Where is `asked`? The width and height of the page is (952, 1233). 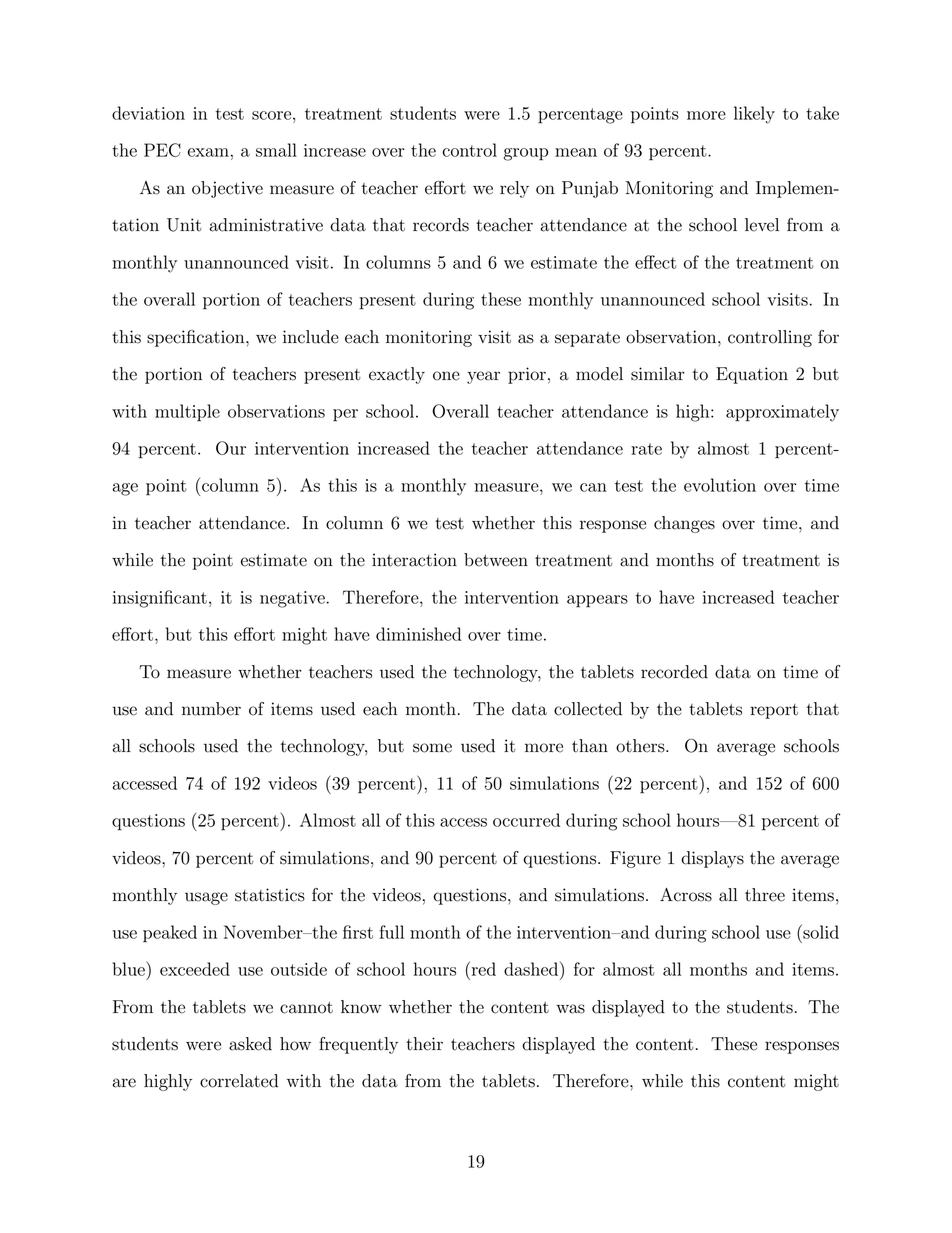
asked is located at coordinates (250, 1044).
